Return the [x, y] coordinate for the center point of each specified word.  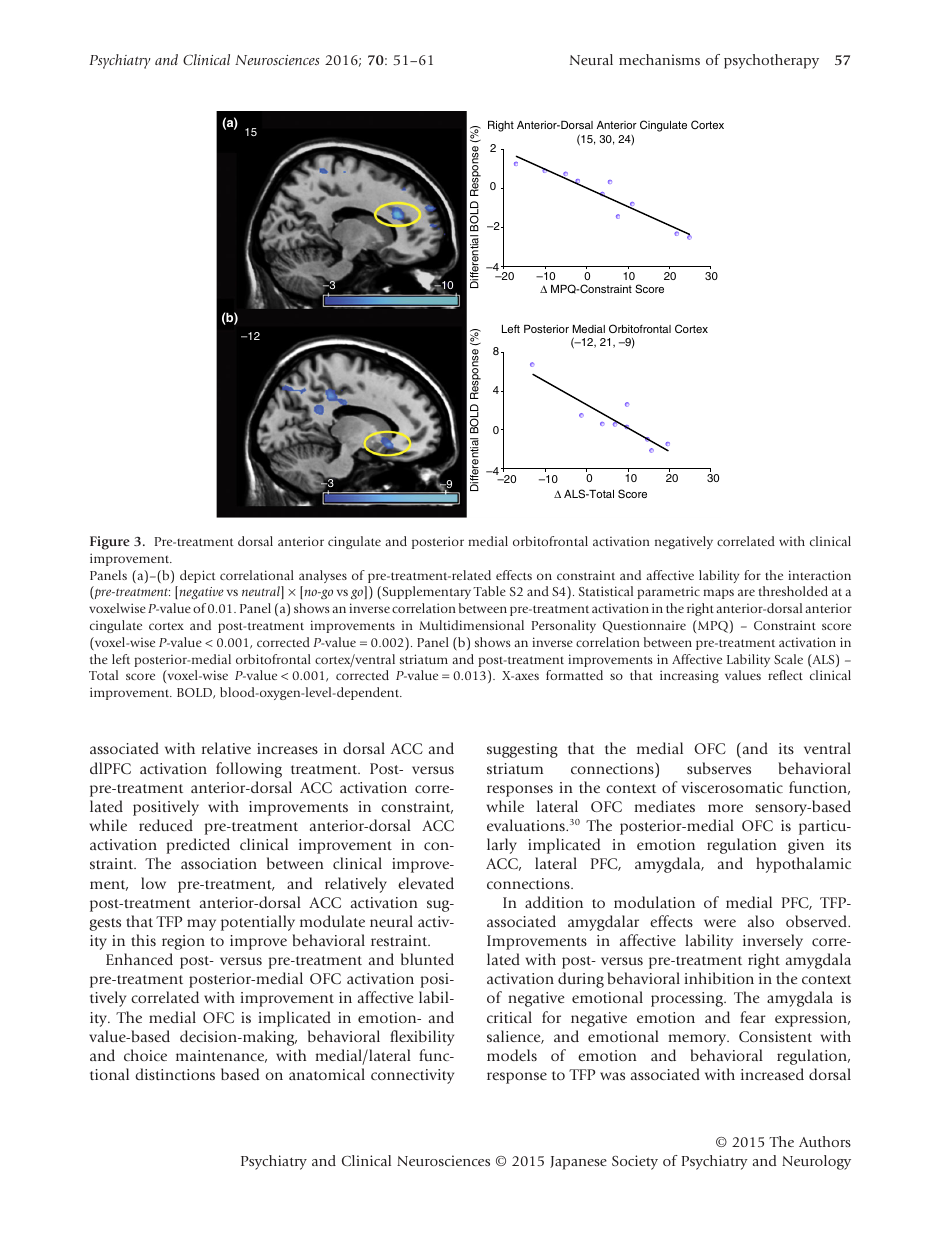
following [249, 770]
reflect [785, 675]
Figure [110, 543]
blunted [427, 959]
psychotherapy [771, 61]
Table [489, 591]
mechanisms [659, 59]
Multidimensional [471, 625]
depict [198, 576]
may [201, 925]
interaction [819, 575]
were [720, 923]
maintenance [221, 1056]
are [746, 592]
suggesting [522, 750]
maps [718, 594]
